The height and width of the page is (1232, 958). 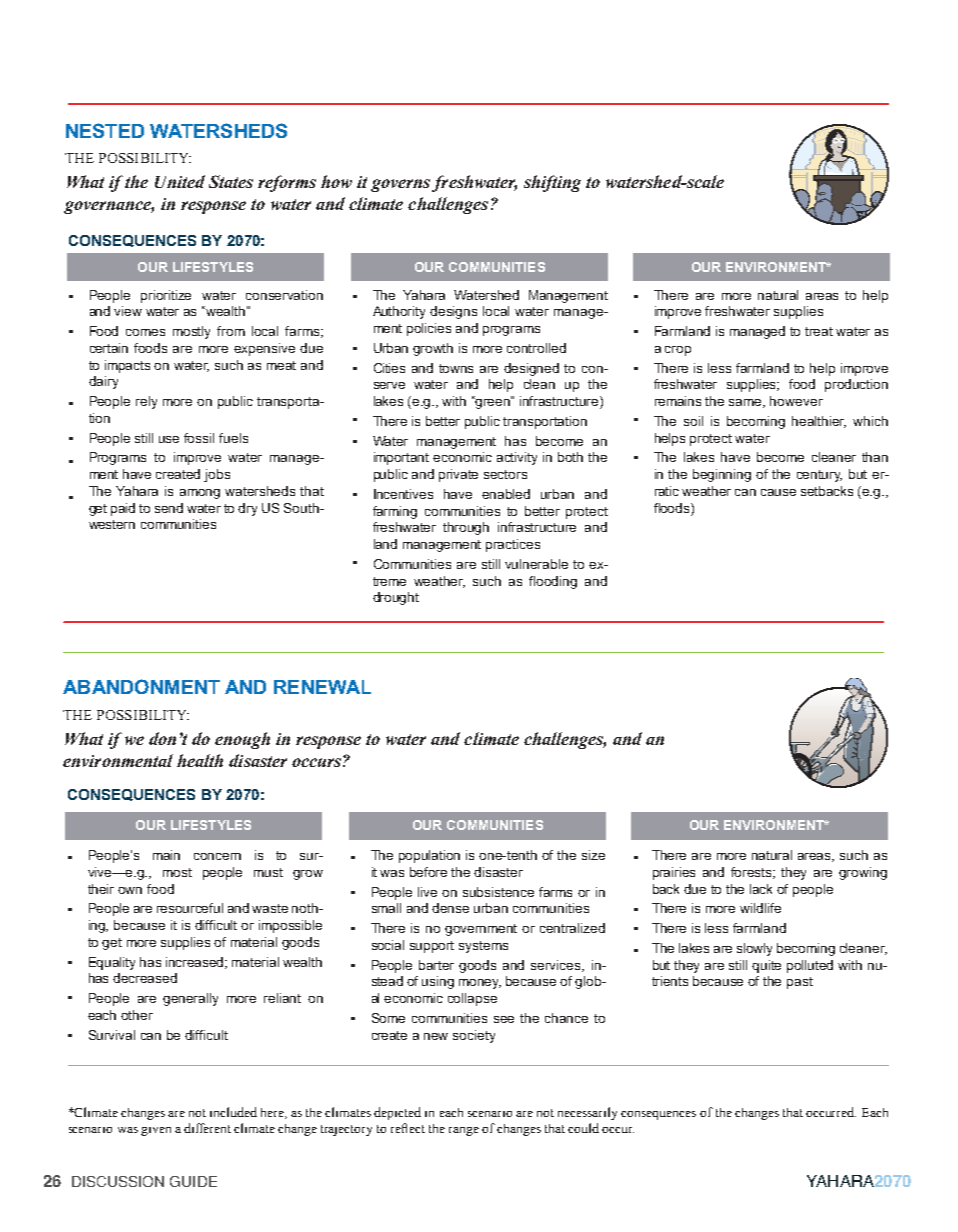 I want to click on rely, so click(x=146, y=402).
